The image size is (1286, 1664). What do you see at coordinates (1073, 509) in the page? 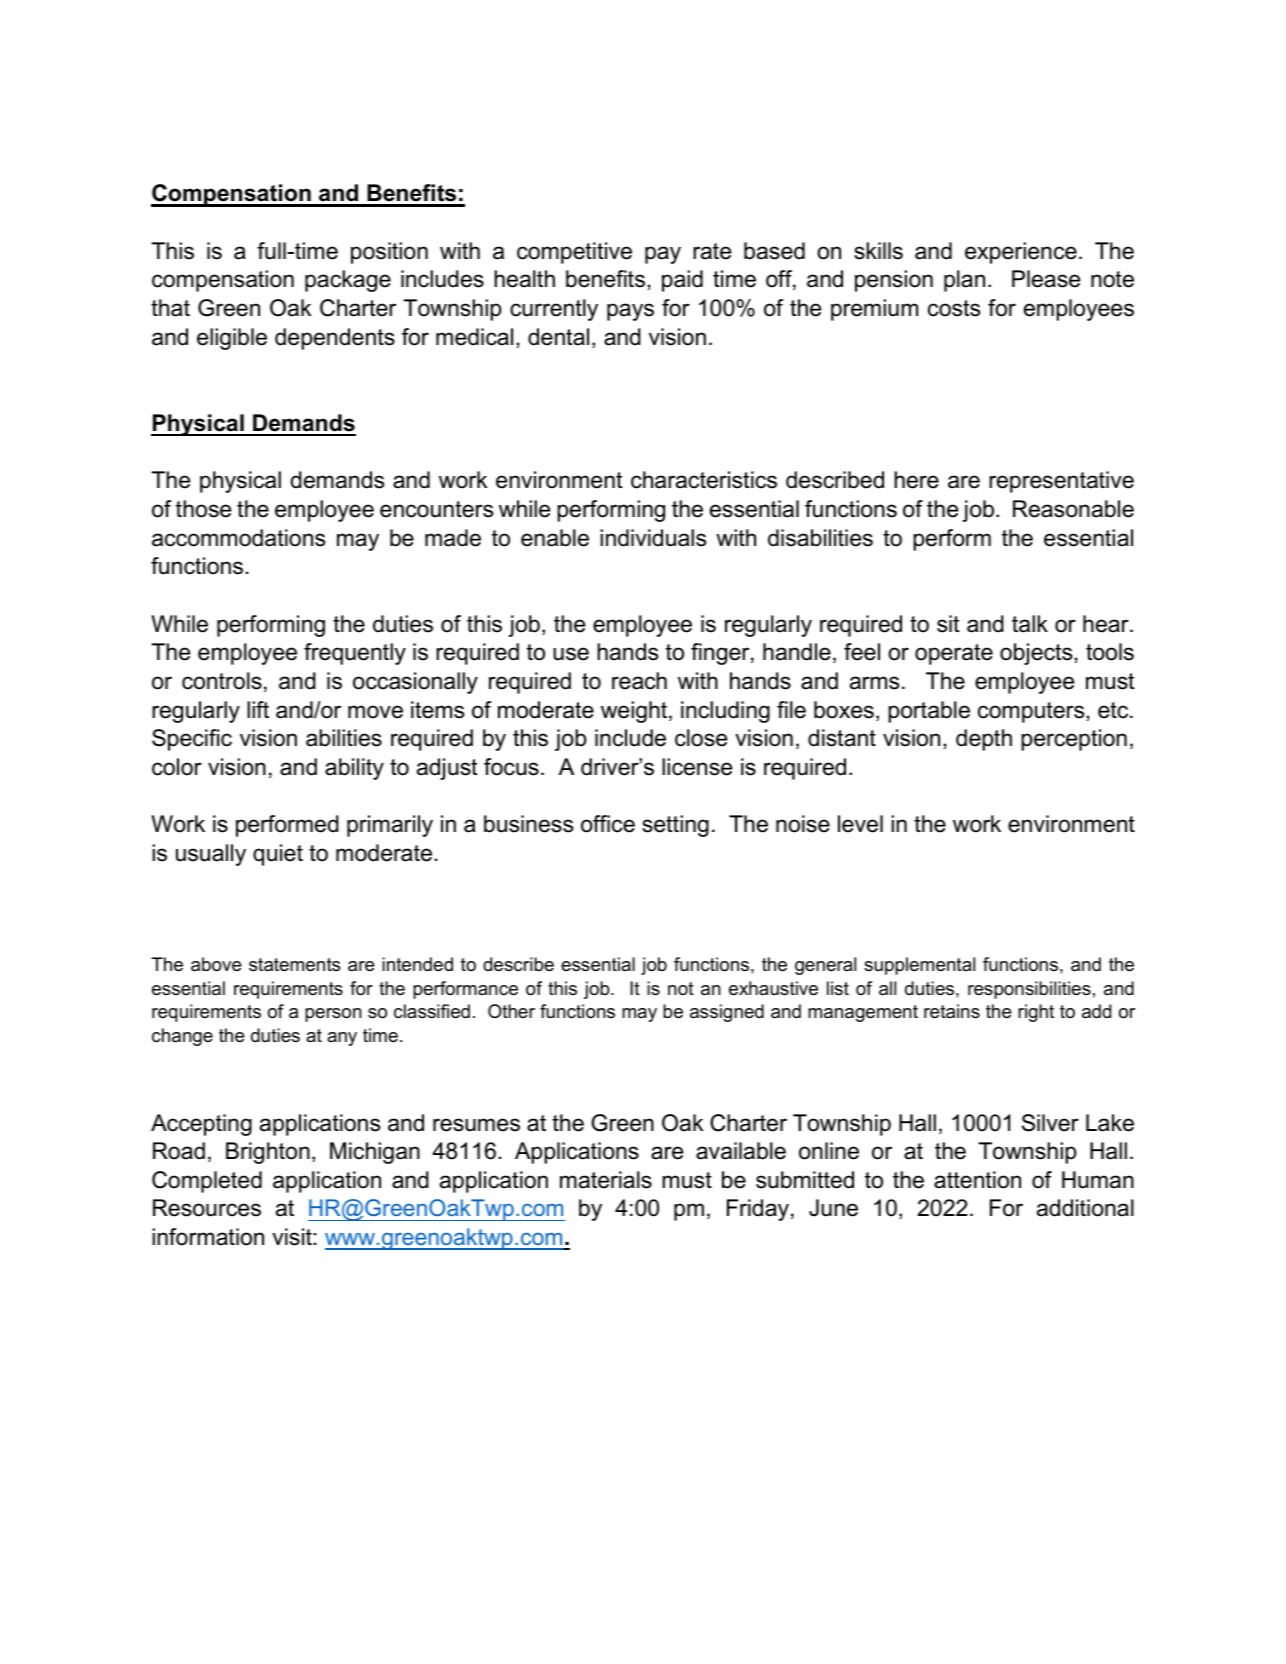
I see `Reasonable` at bounding box center [1073, 509].
